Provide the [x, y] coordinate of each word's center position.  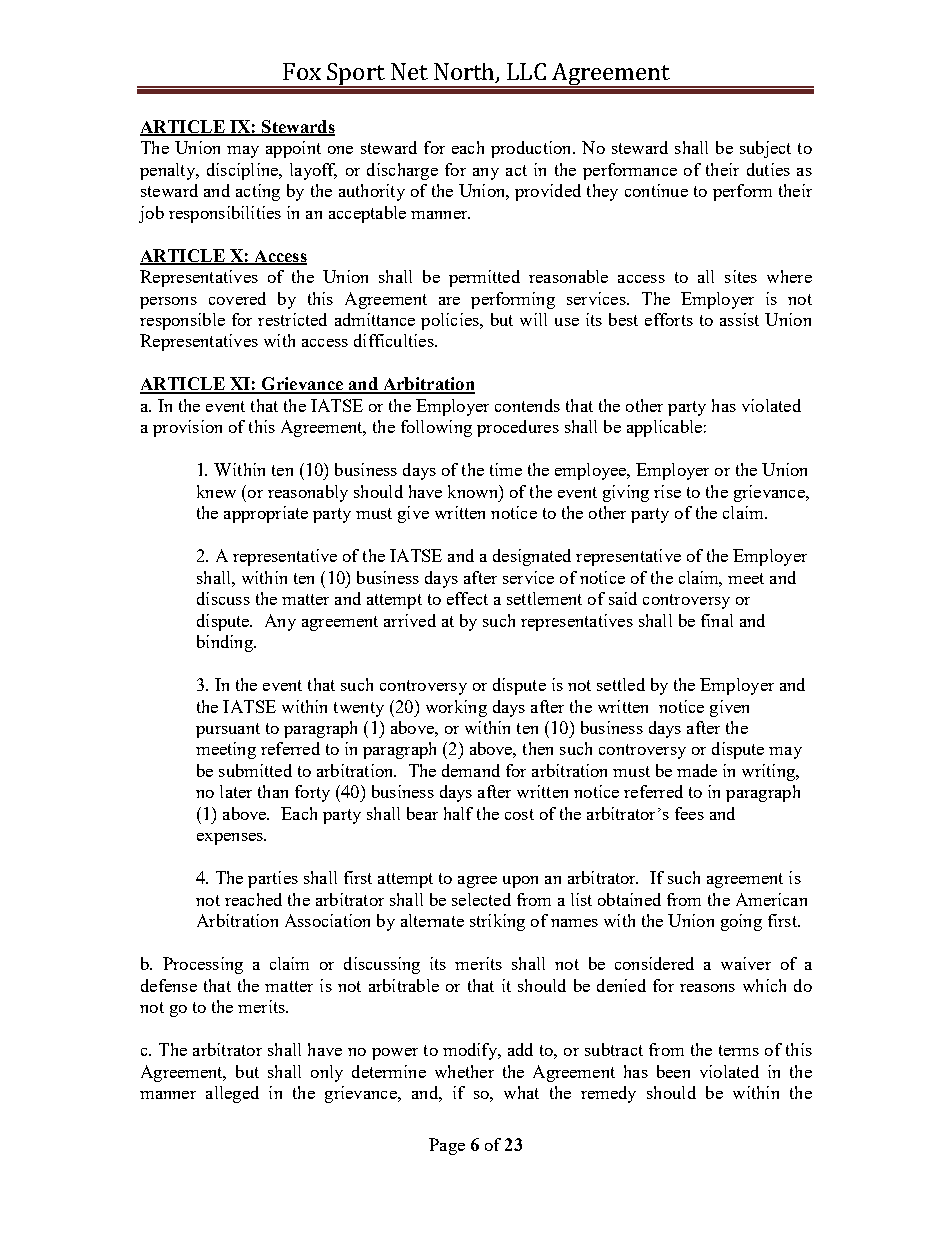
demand [471, 770]
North [465, 72]
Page [447, 1146]
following [436, 428]
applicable [664, 428]
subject [765, 149]
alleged [232, 1094]
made [697, 770]
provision [187, 428]
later [236, 791]
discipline [243, 171]
